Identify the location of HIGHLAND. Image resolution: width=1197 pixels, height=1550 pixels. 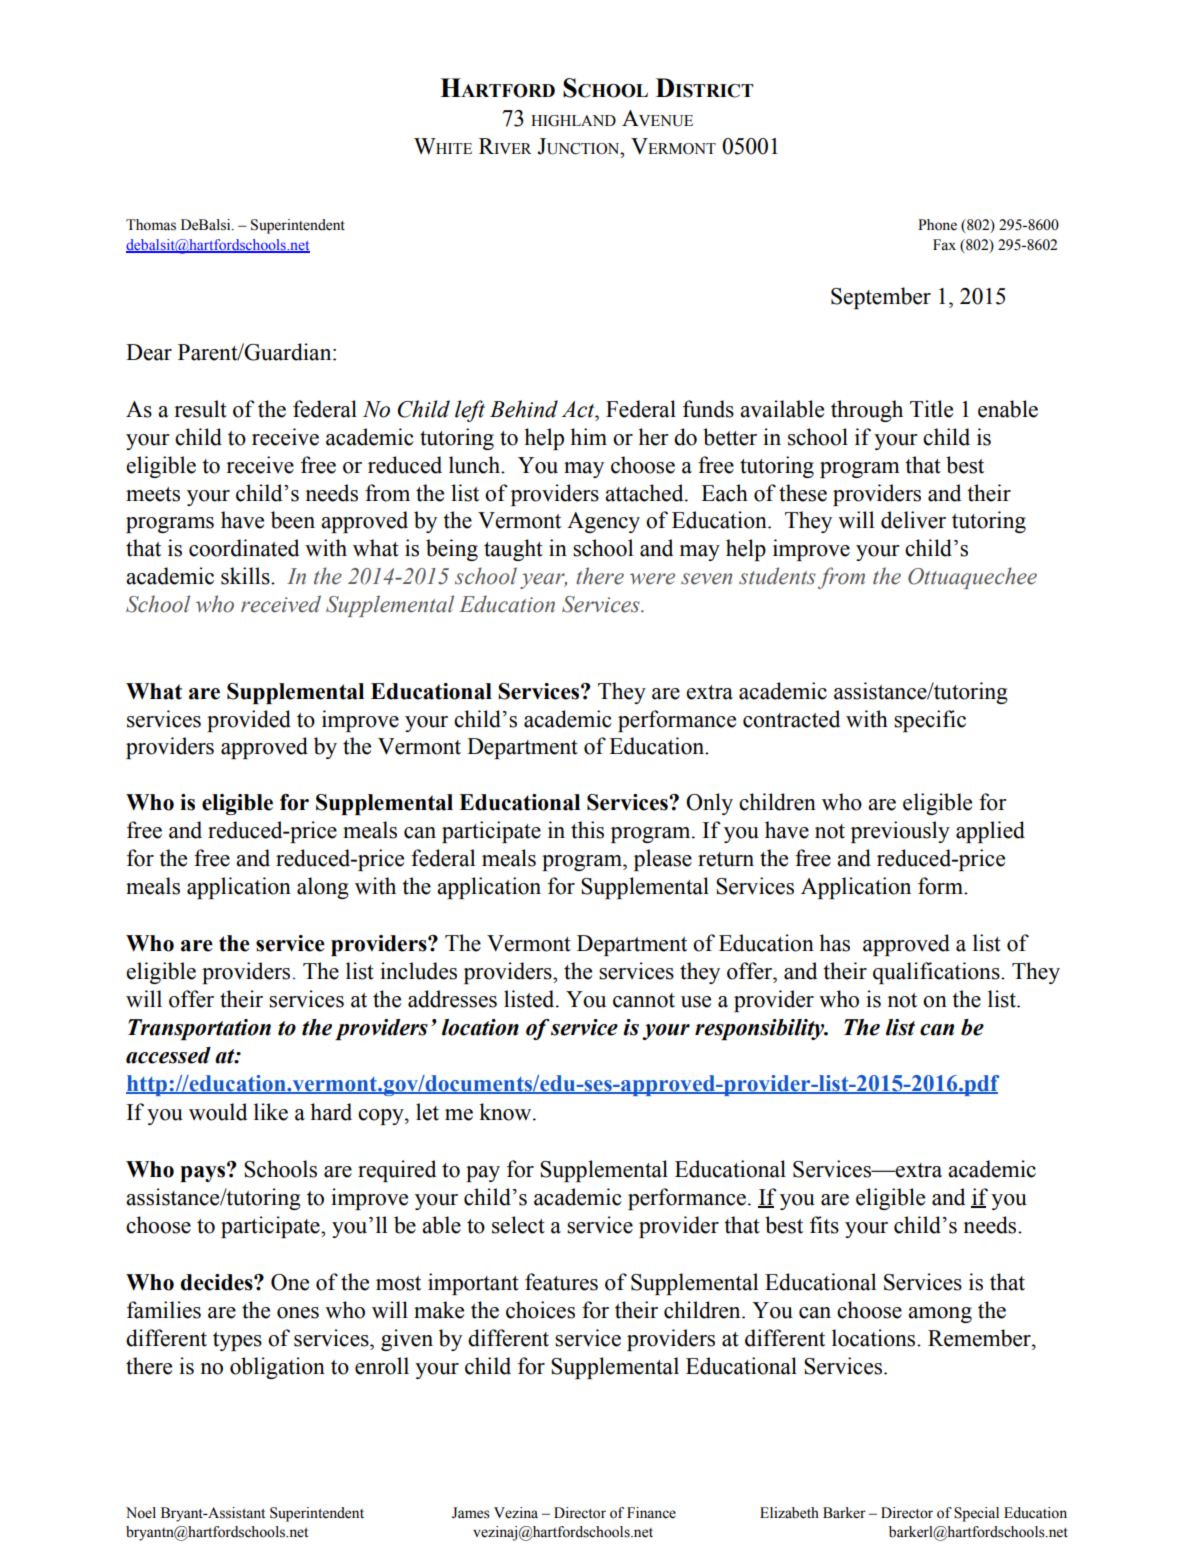
(573, 121).
